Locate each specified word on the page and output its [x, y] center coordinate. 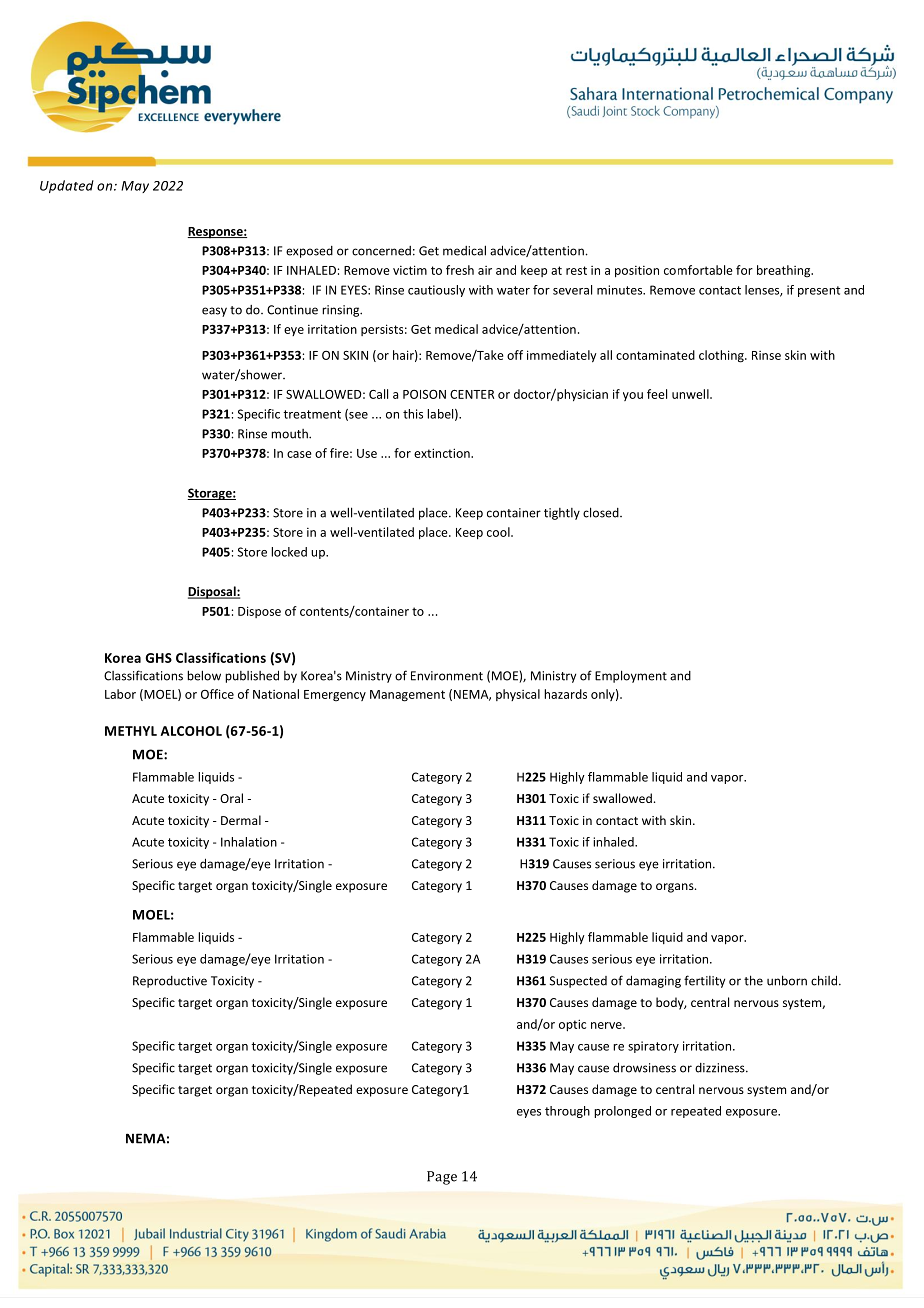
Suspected [578, 982]
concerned [381, 251]
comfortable [698, 270]
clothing [722, 356]
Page [442, 1178]
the [753, 980]
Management [407, 696]
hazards [565, 694]
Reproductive [170, 982]
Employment [631, 676]
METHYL [131, 731]
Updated [67, 186]
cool [499, 532]
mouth [290, 434]
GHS [159, 658]
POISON [424, 394]
